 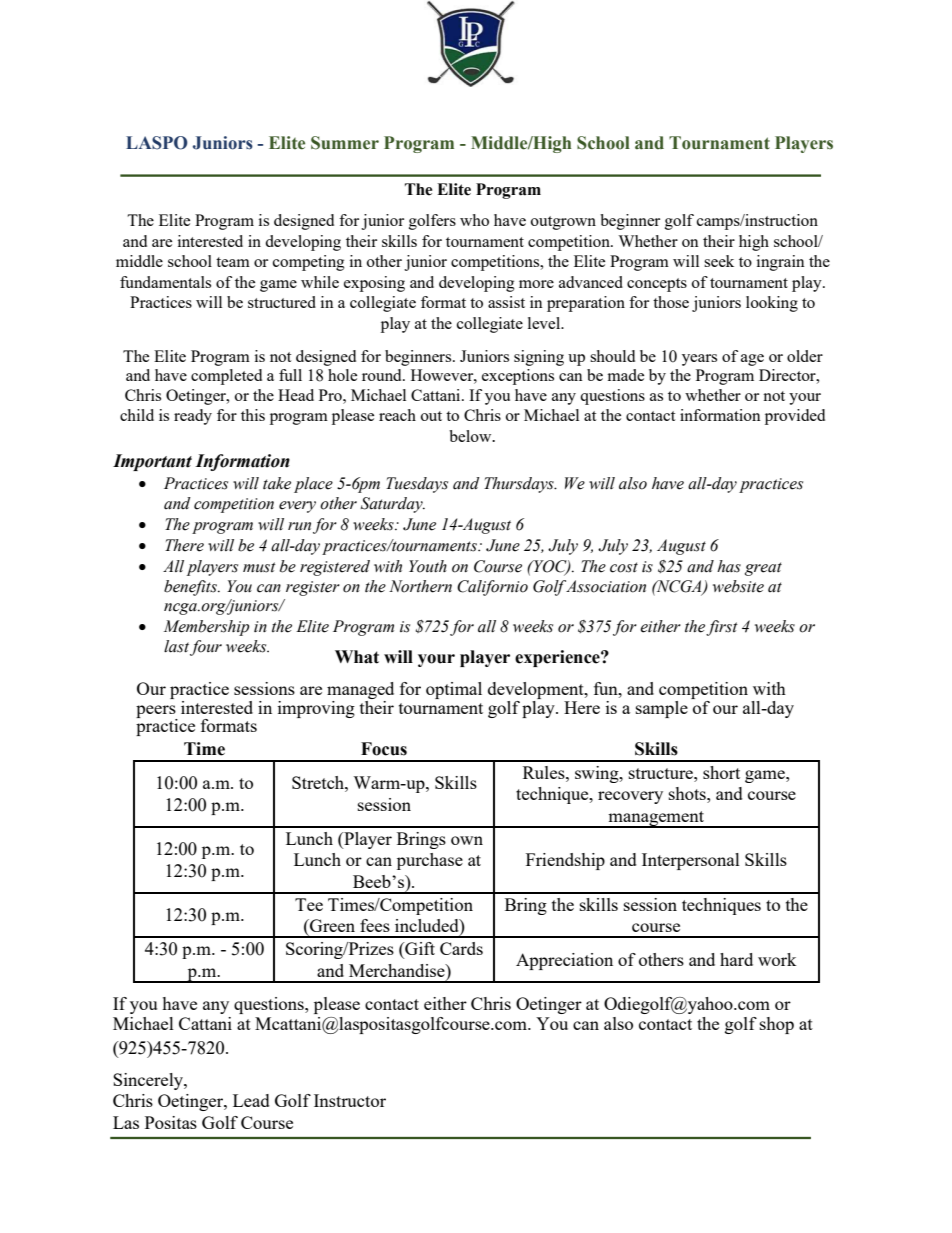 I want to click on Lead, so click(x=251, y=1100).
